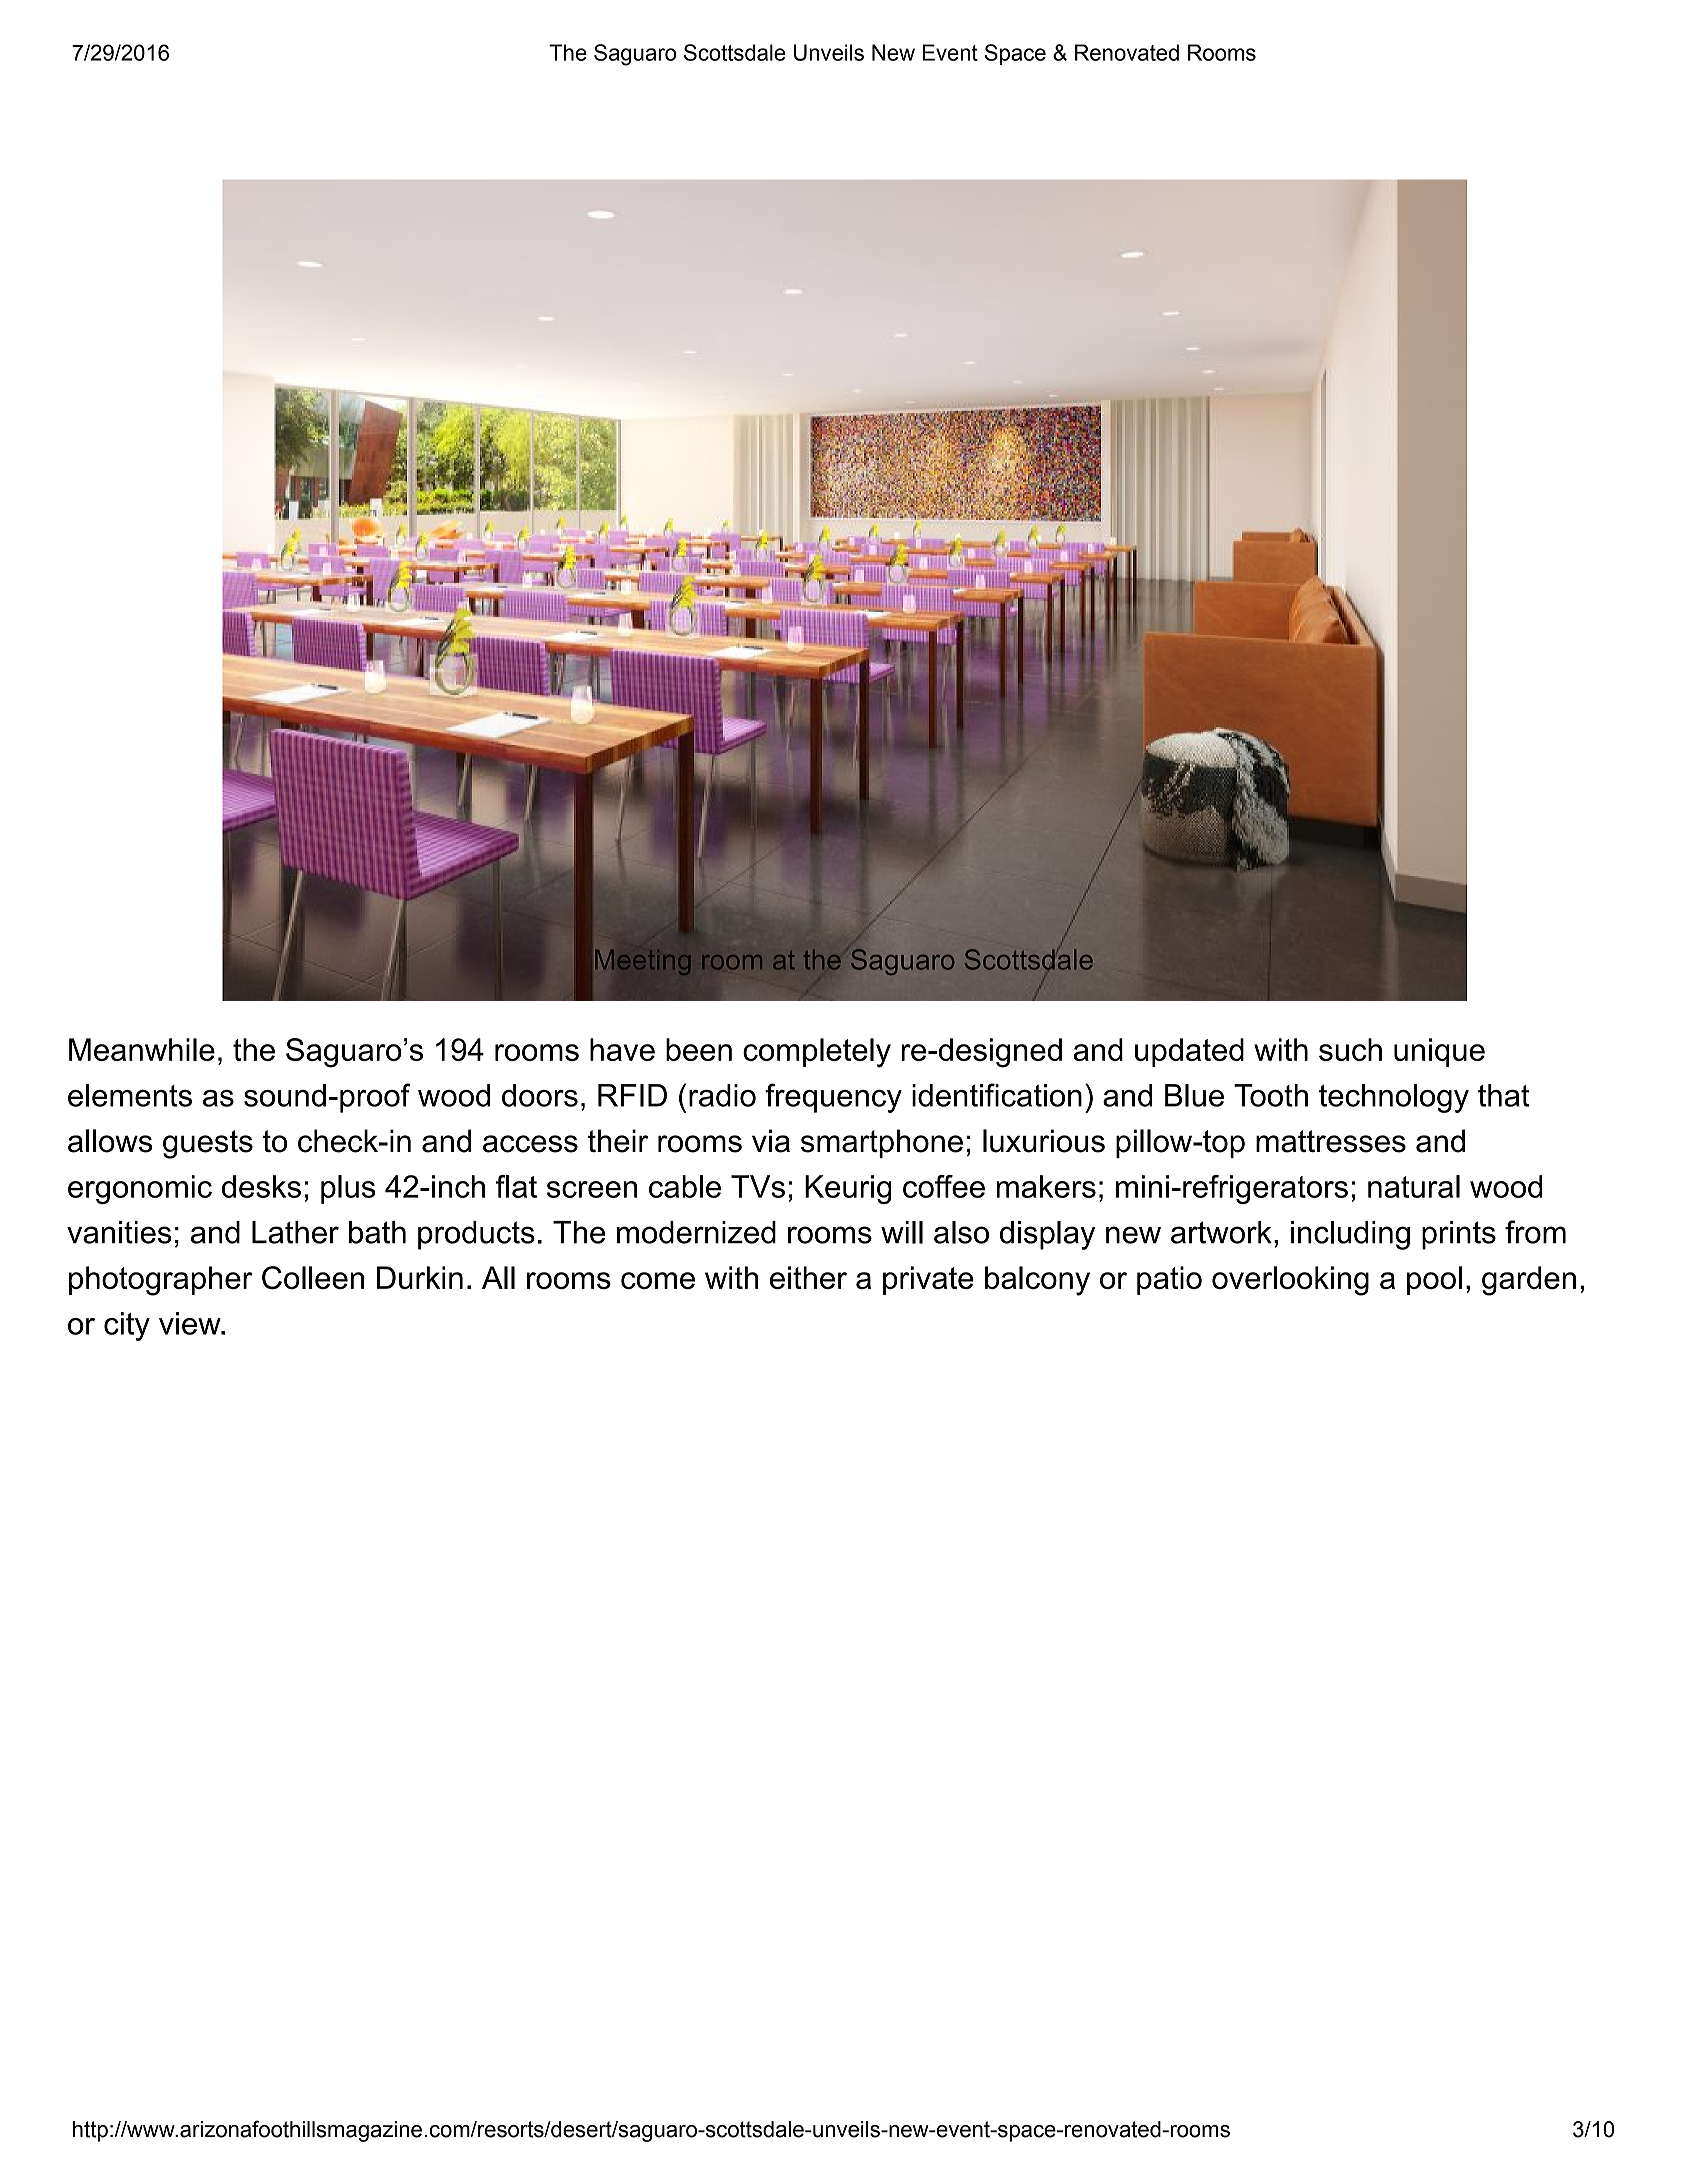 This screenshot has width=1687, height=2184. Describe the element at coordinates (1350, 1235) in the screenshot. I see `including` at that location.
